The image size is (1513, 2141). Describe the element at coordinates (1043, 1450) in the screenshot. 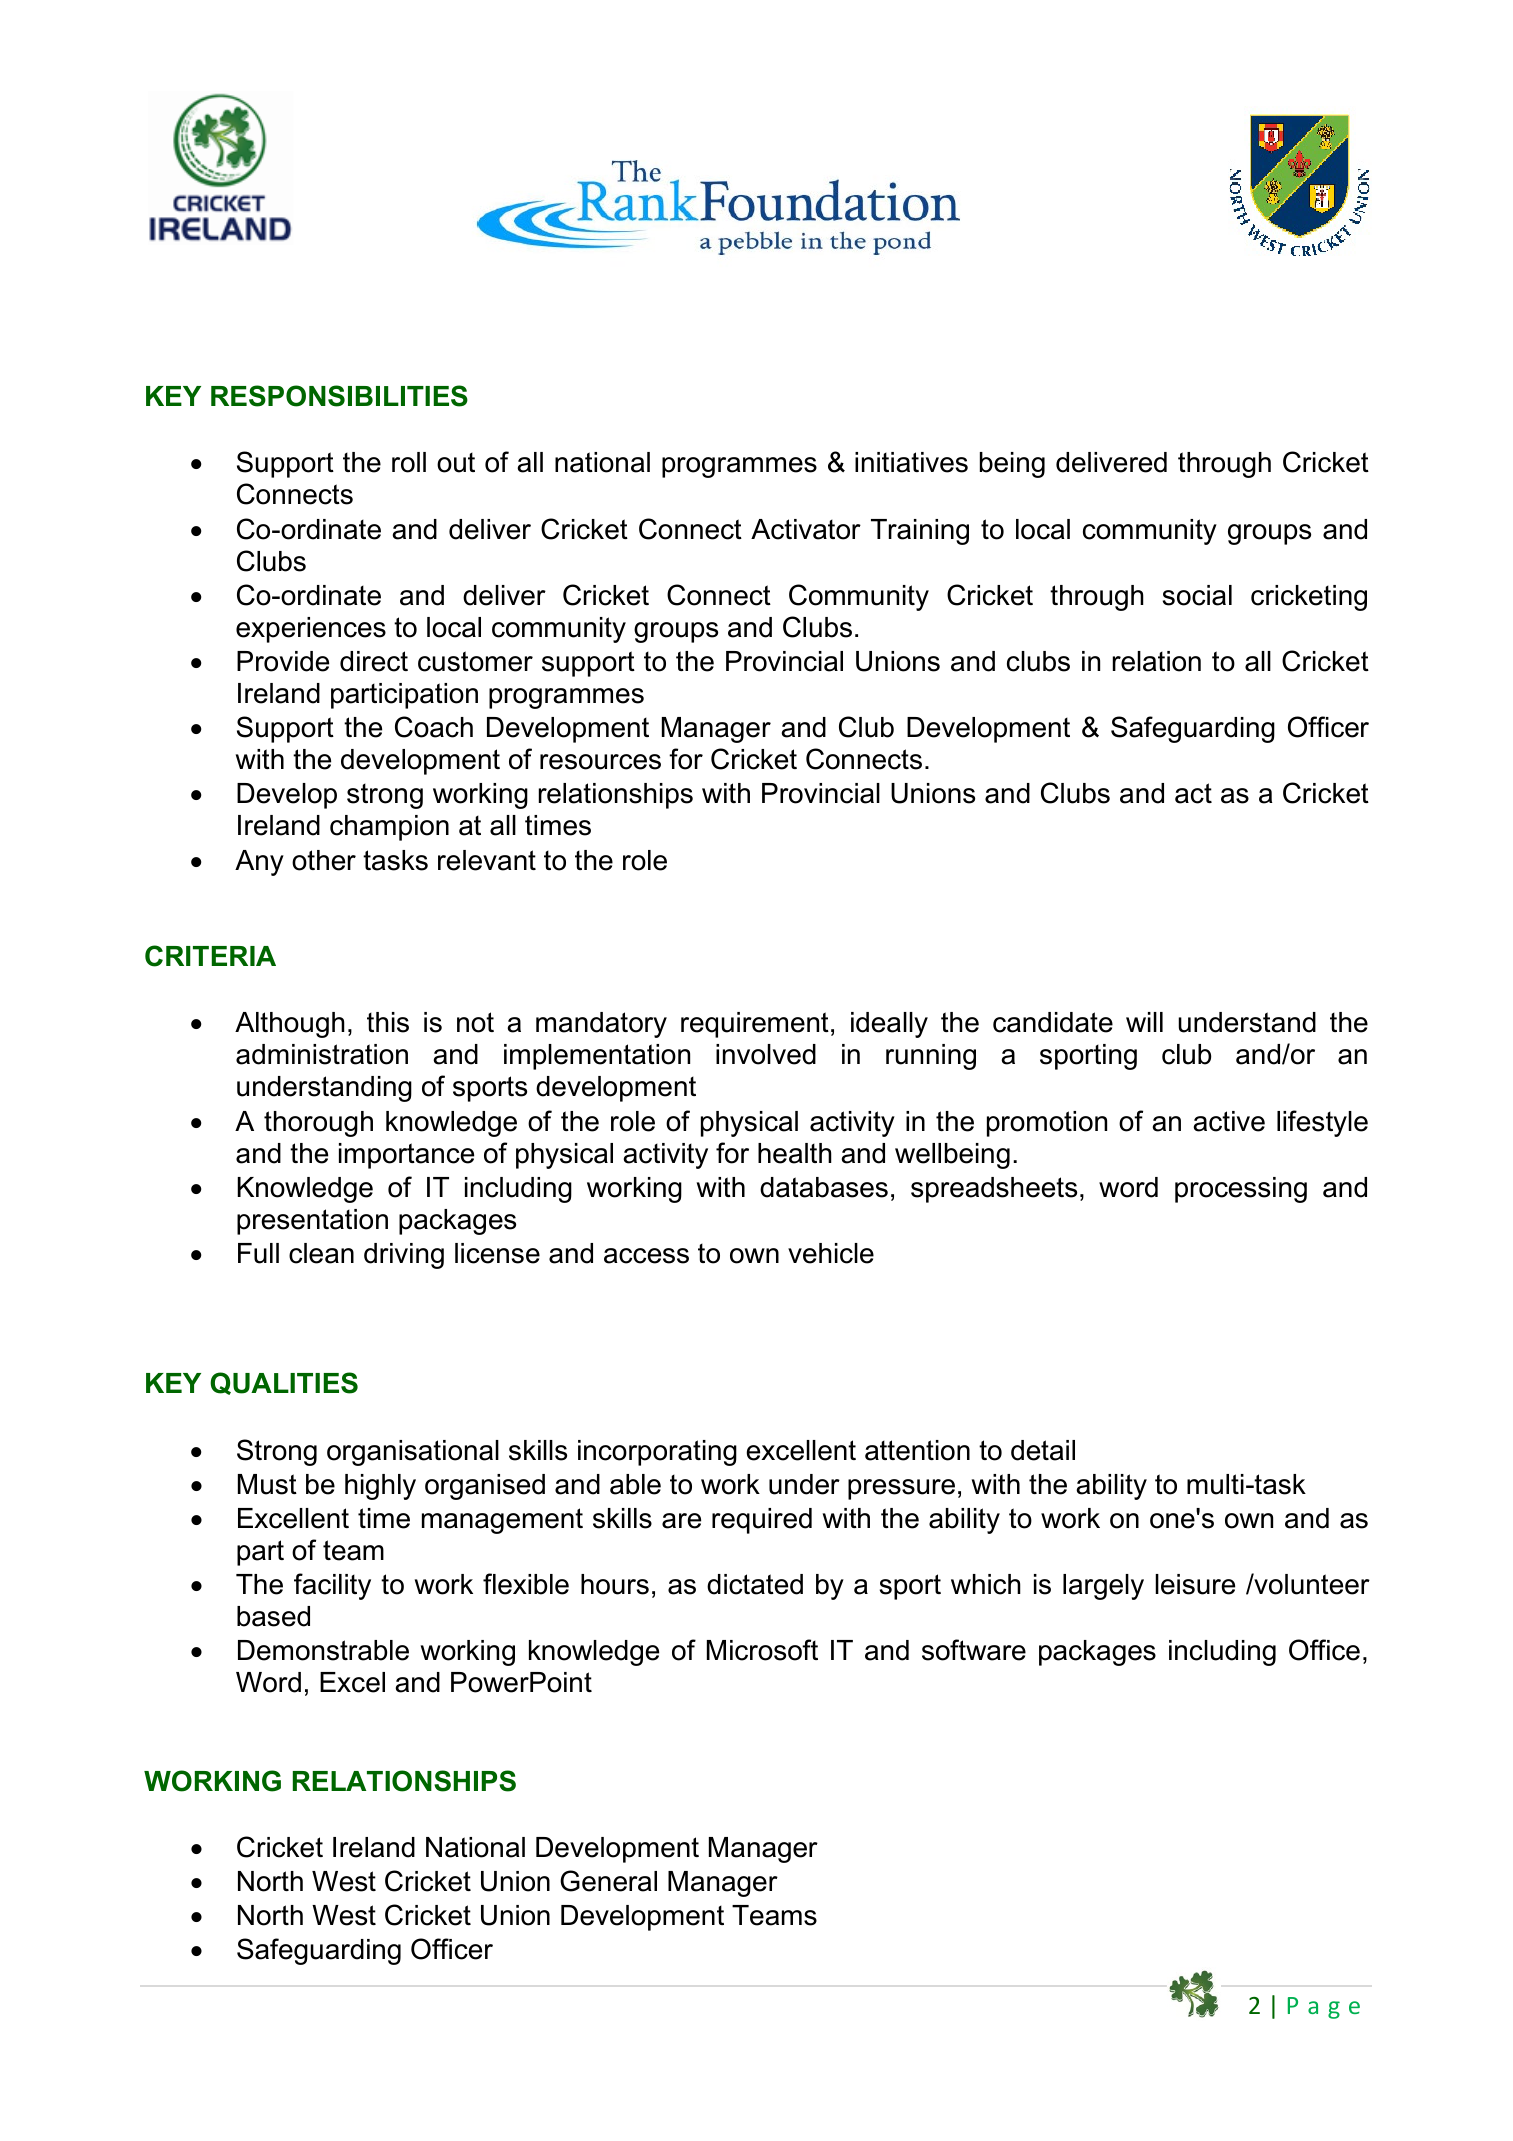

I see `detail` at that location.
